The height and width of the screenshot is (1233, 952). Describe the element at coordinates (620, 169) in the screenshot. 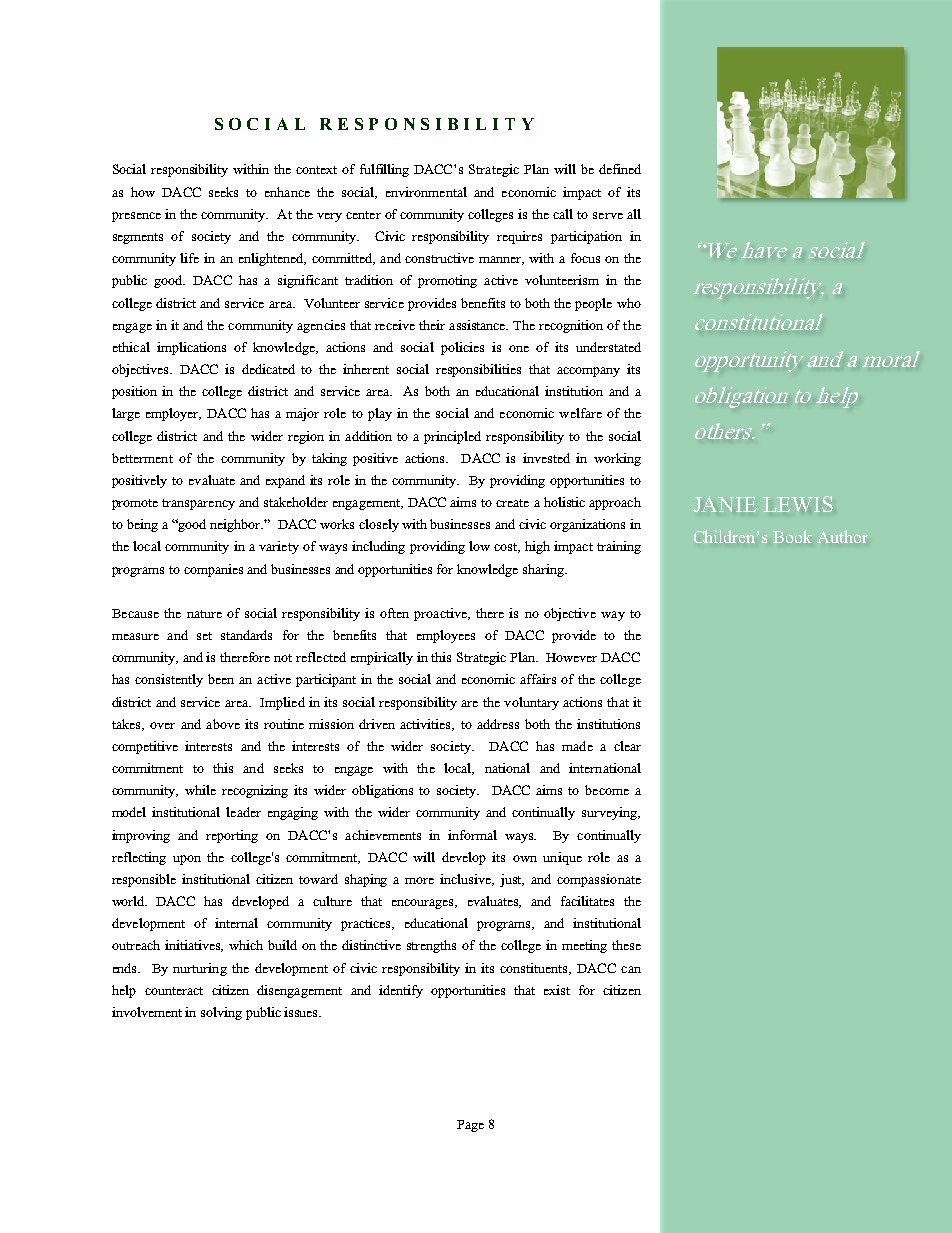

I see `defined` at that location.
